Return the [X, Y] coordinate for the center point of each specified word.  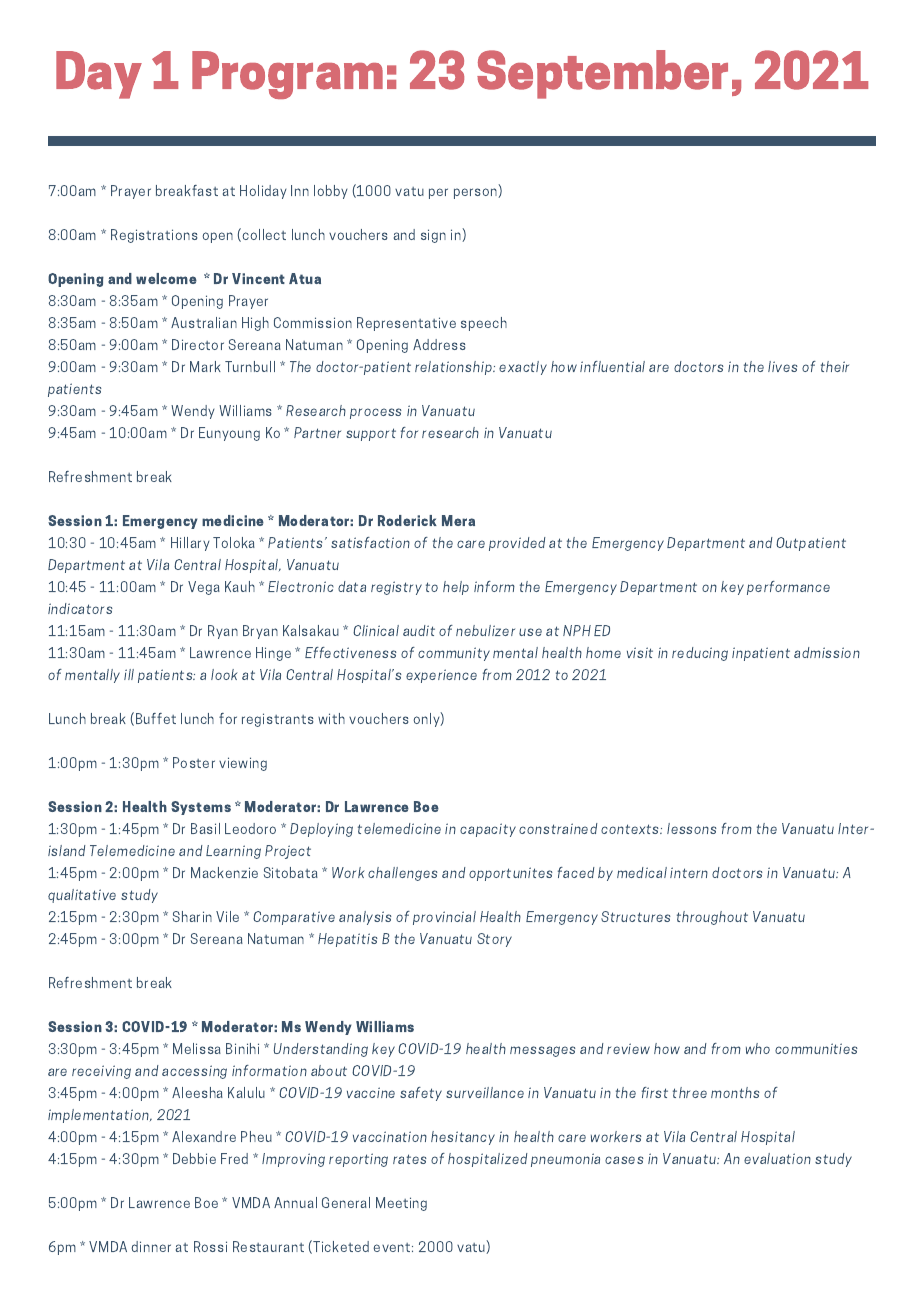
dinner [151, 1246]
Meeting [401, 1204]
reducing [700, 654]
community [454, 654]
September [602, 74]
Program [287, 75]
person [476, 193]
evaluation [777, 1158]
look [224, 674]
